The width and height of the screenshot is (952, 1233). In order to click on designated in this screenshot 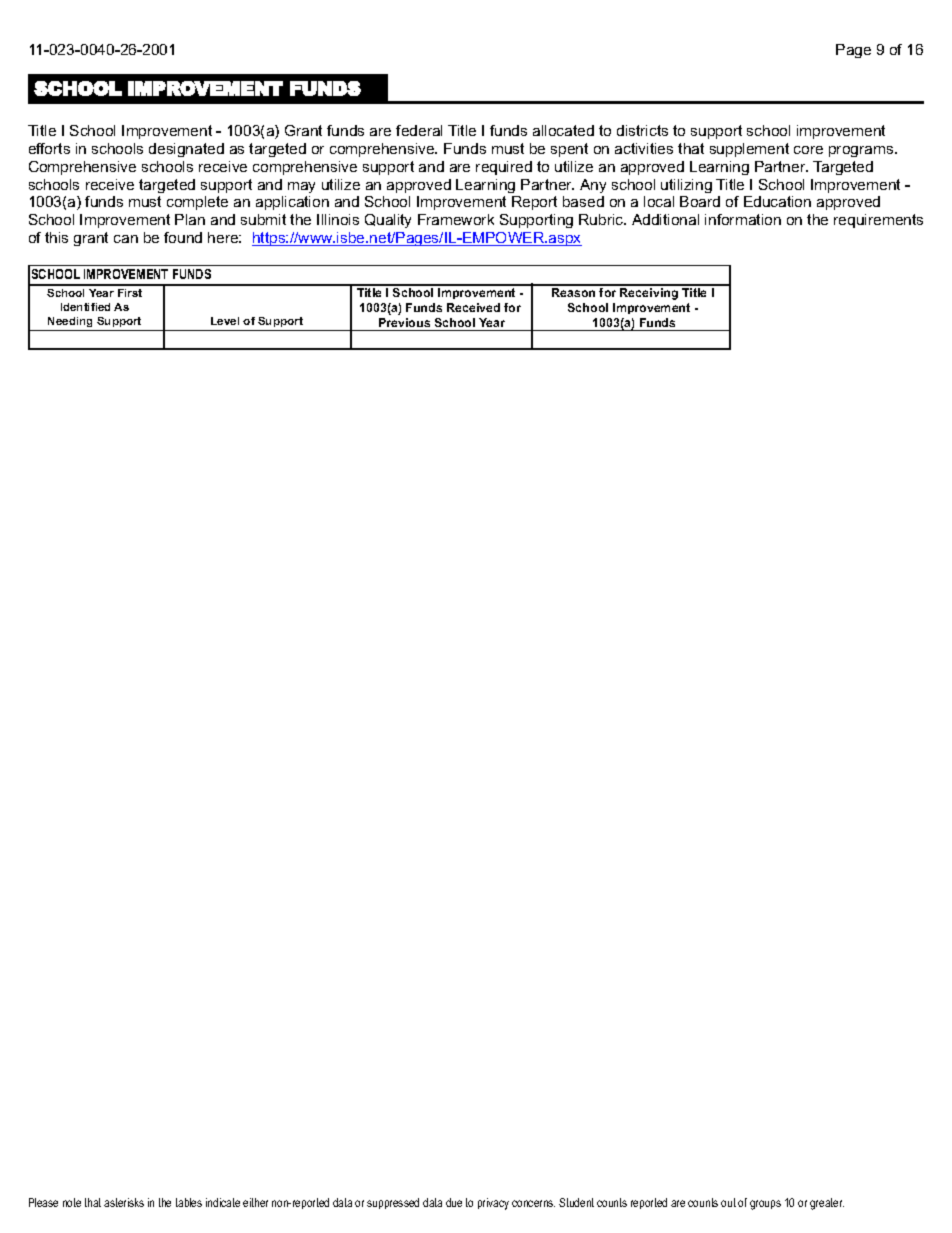, I will do `click(186, 150)`.
